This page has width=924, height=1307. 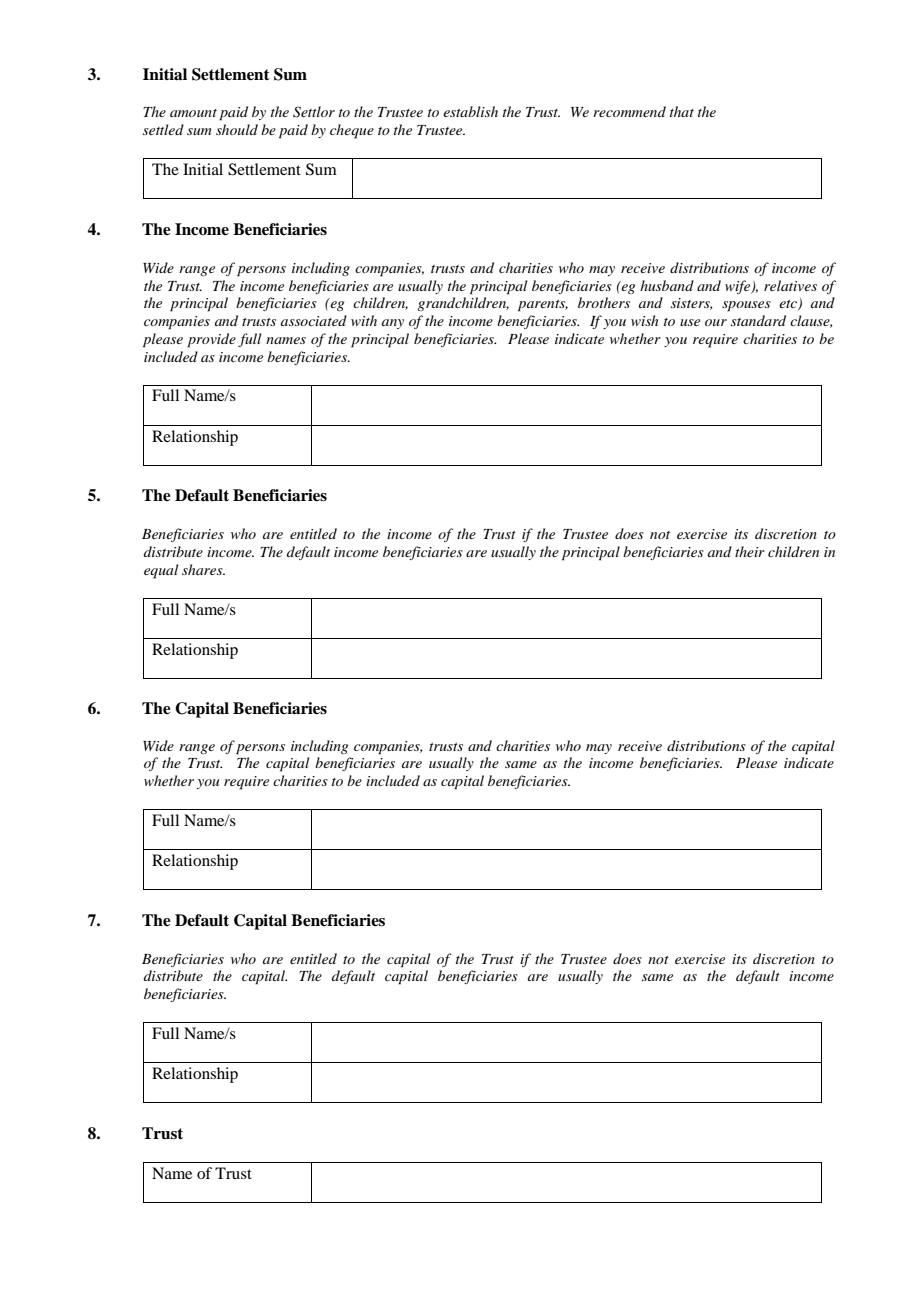 I want to click on provide, so click(x=211, y=340).
